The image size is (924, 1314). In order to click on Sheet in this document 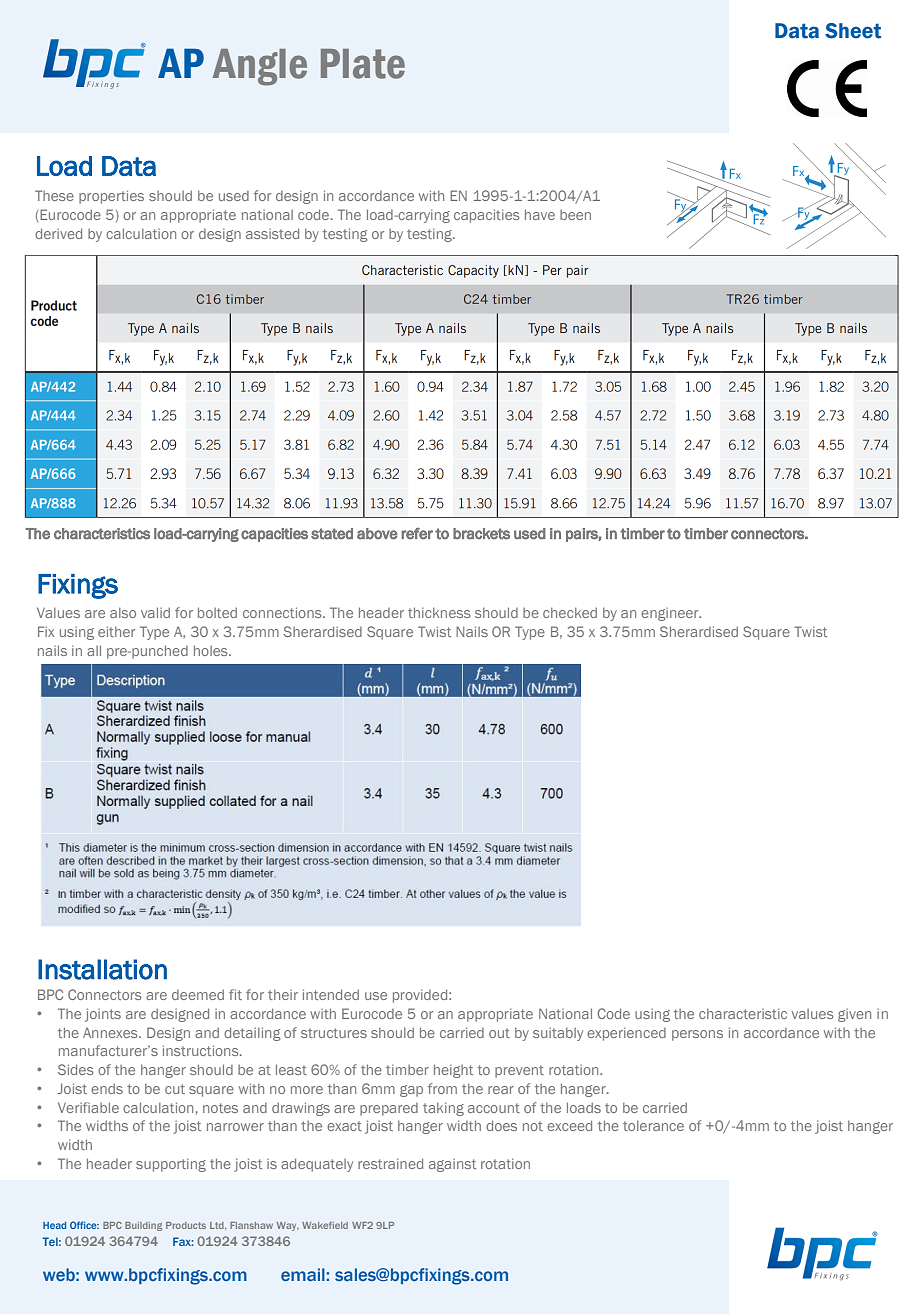, I will do `click(853, 31)`.
